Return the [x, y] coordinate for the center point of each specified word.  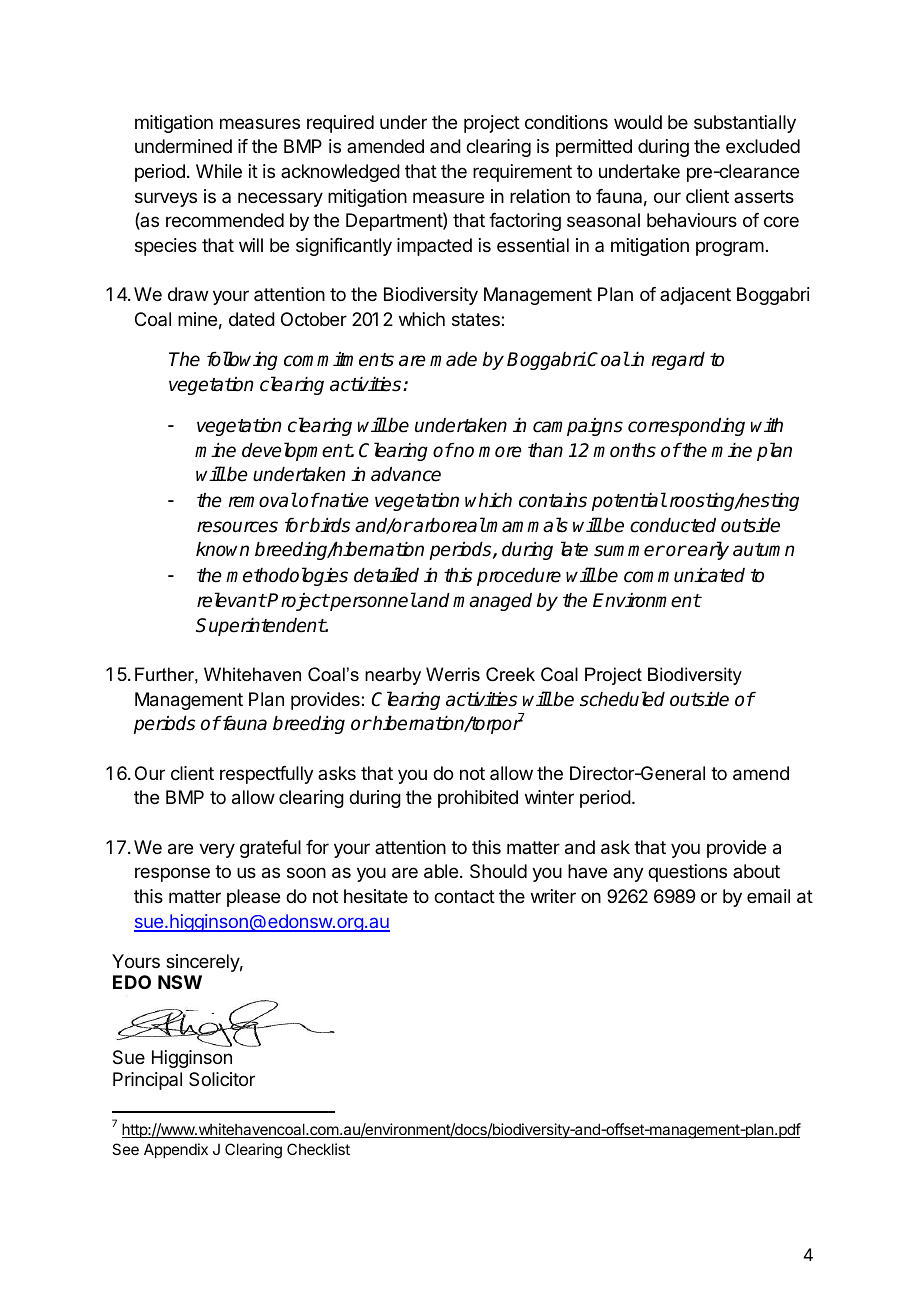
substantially [745, 124]
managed [492, 602]
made [453, 359]
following [242, 360]
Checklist [318, 1149]
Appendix [176, 1150]
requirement [522, 173]
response [172, 874]
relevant [231, 600]
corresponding [686, 427]
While [219, 171]
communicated [684, 575]
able [441, 871]
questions [687, 873]
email [768, 896]
